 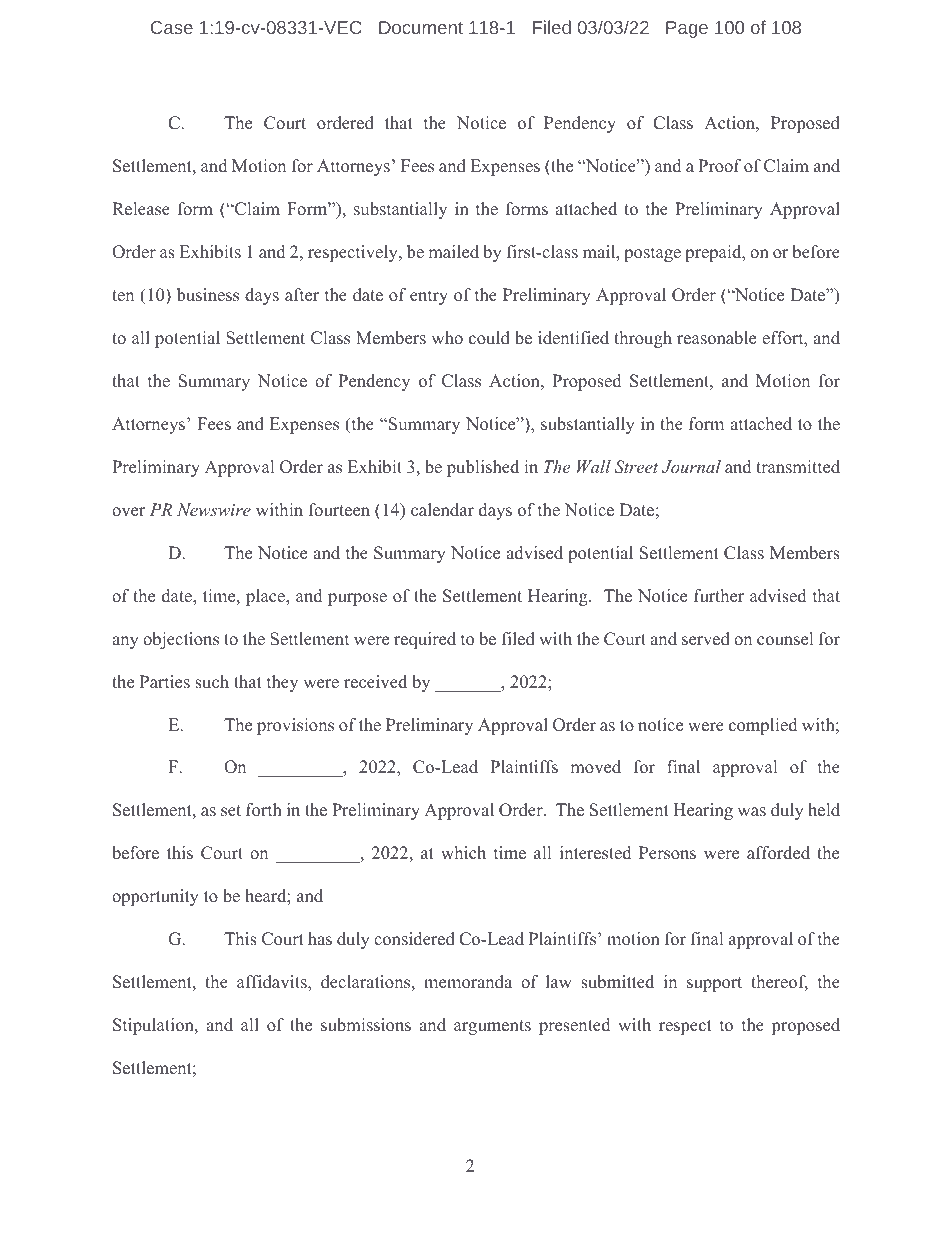 What do you see at coordinates (214, 509) in the screenshot?
I see `Newswire` at bounding box center [214, 509].
